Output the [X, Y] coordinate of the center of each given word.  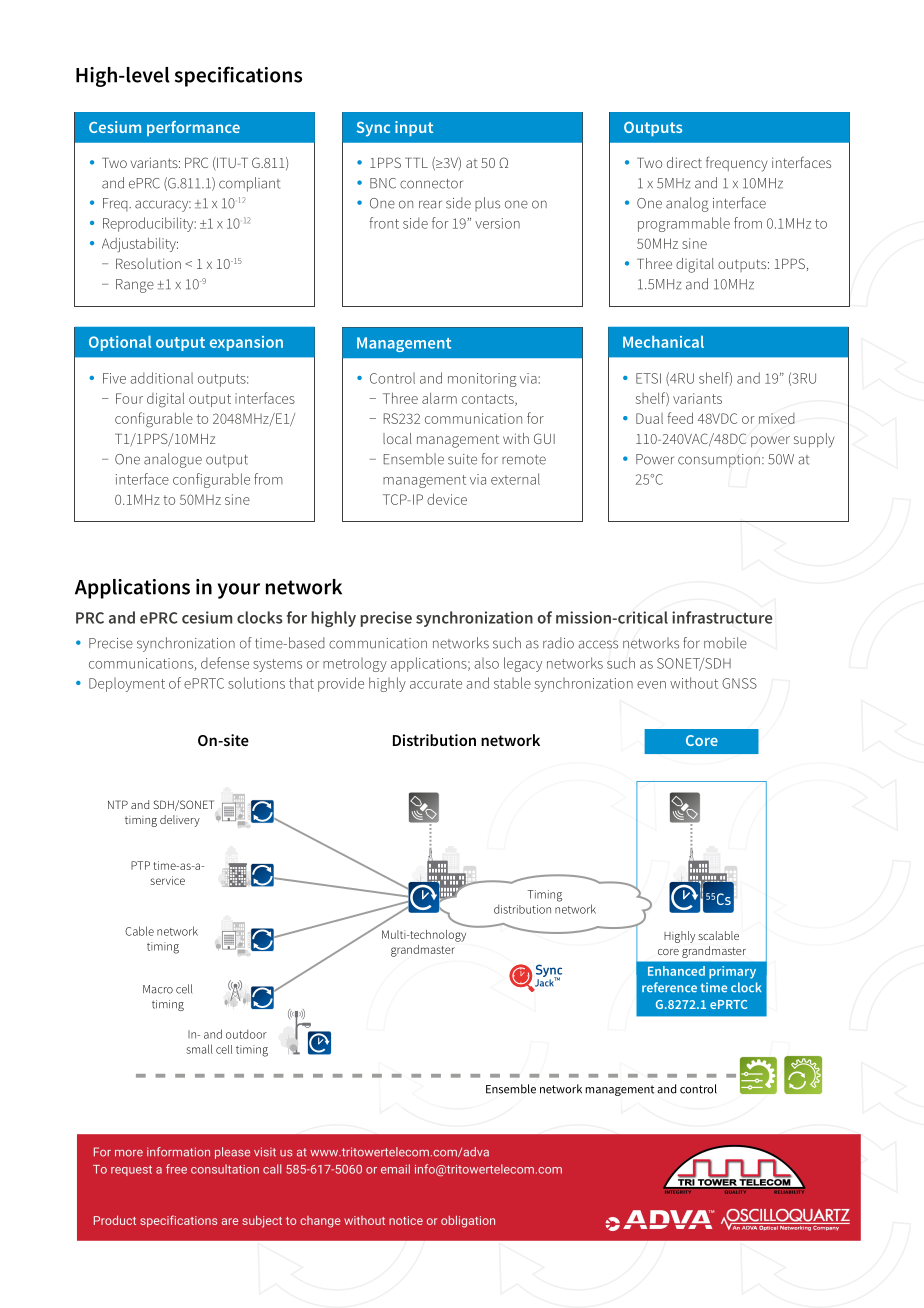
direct [684, 162]
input [414, 128]
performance [193, 128]
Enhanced [676, 971]
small [199, 1049]
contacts [489, 400]
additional [161, 378]
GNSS [739, 683]
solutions [256, 683]
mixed [777, 418]
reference [669, 987]
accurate [436, 684]
